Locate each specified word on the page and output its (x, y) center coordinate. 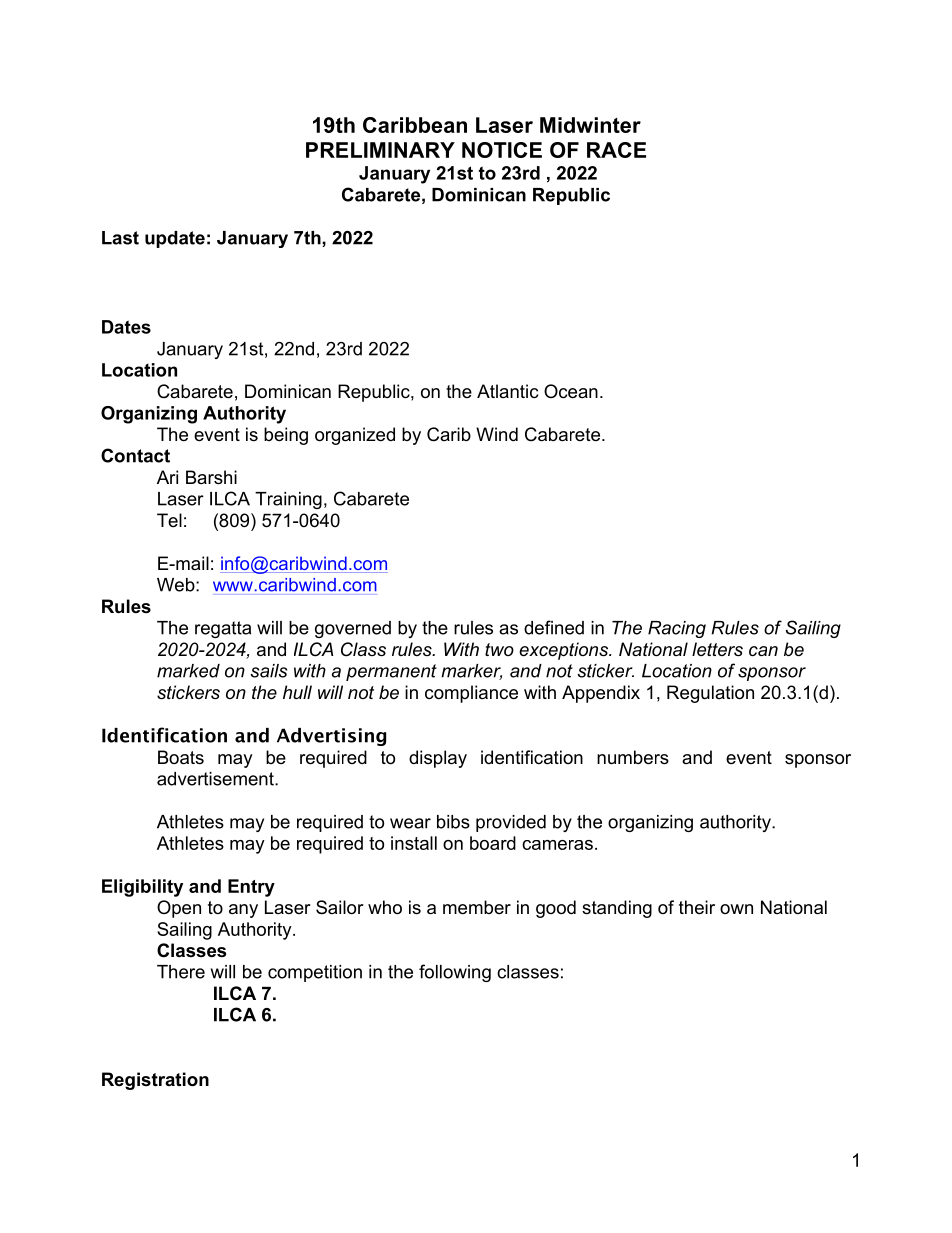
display (438, 759)
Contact (135, 455)
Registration (155, 1081)
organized (355, 436)
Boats (181, 757)
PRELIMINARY (380, 150)
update (175, 239)
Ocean (571, 391)
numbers (633, 757)
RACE (616, 150)
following (455, 973)
